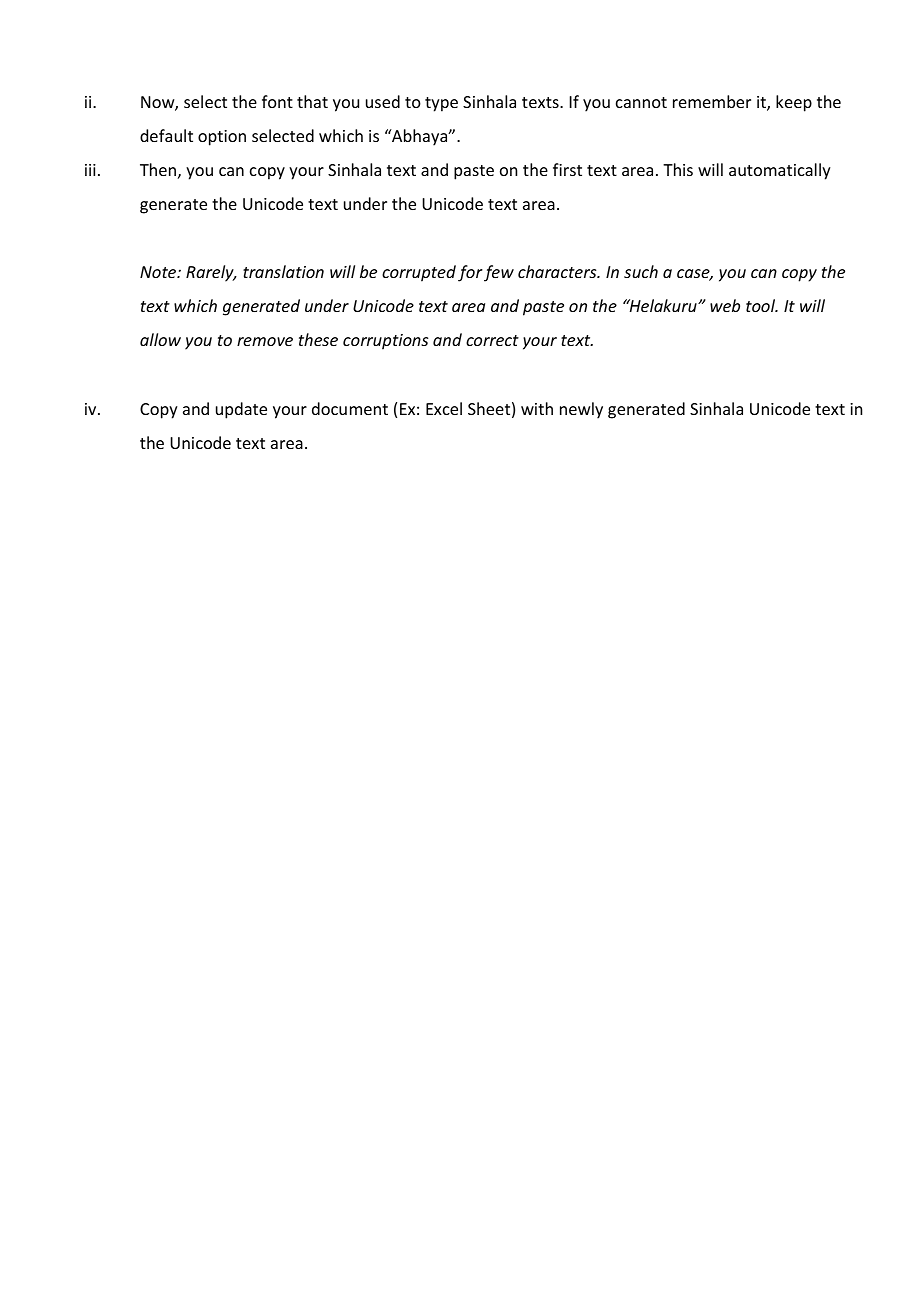 This screenshot has height=1308, width=924. What do you see at coordinates (419, 273) in the screenshot?
I see `corrupted` at bounding box center [419, 273].
